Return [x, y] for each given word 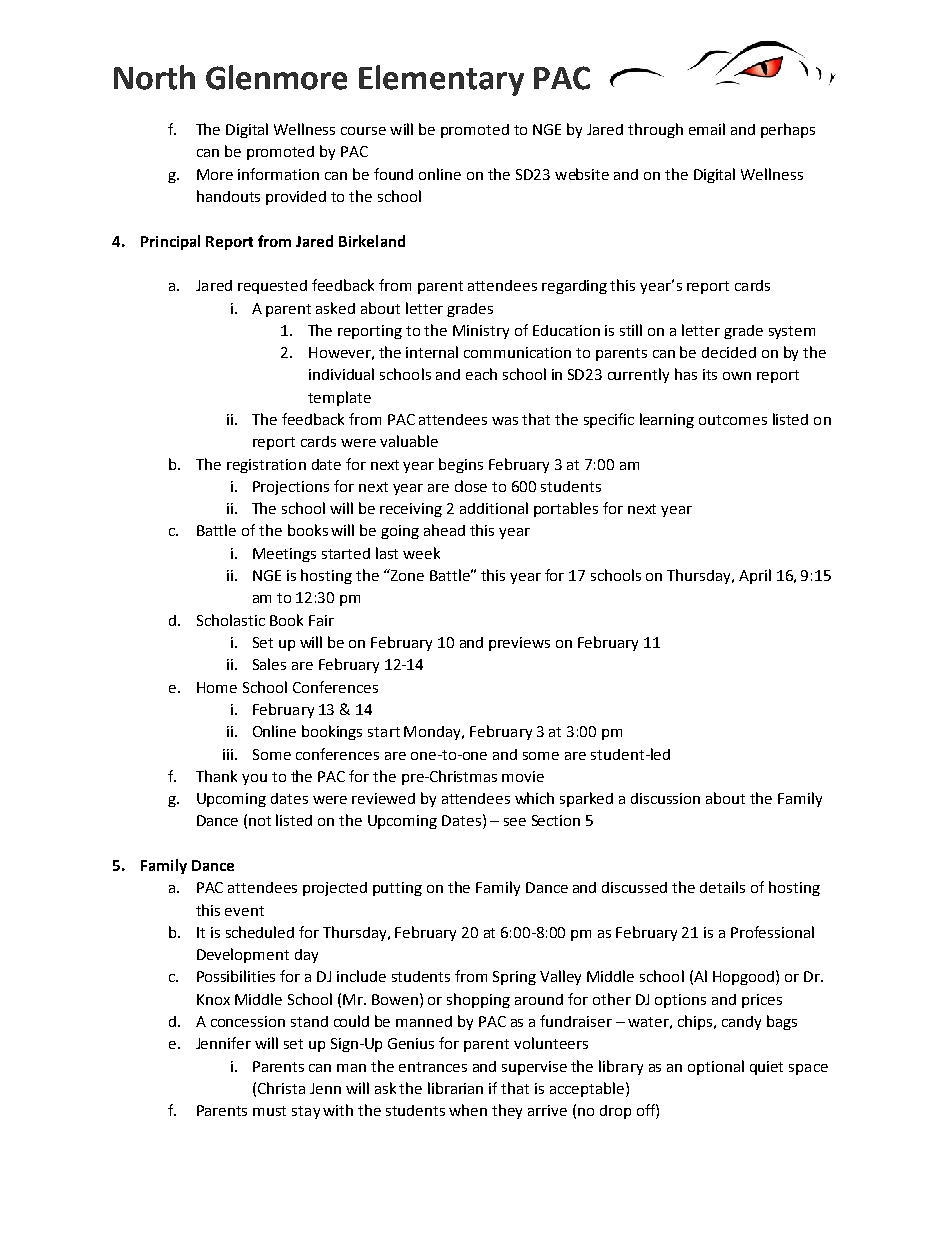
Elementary [441, 80]
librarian [455, 1088]
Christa [281, 1088]
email [707, 129]
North [154, 77]
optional [716, 1067]
